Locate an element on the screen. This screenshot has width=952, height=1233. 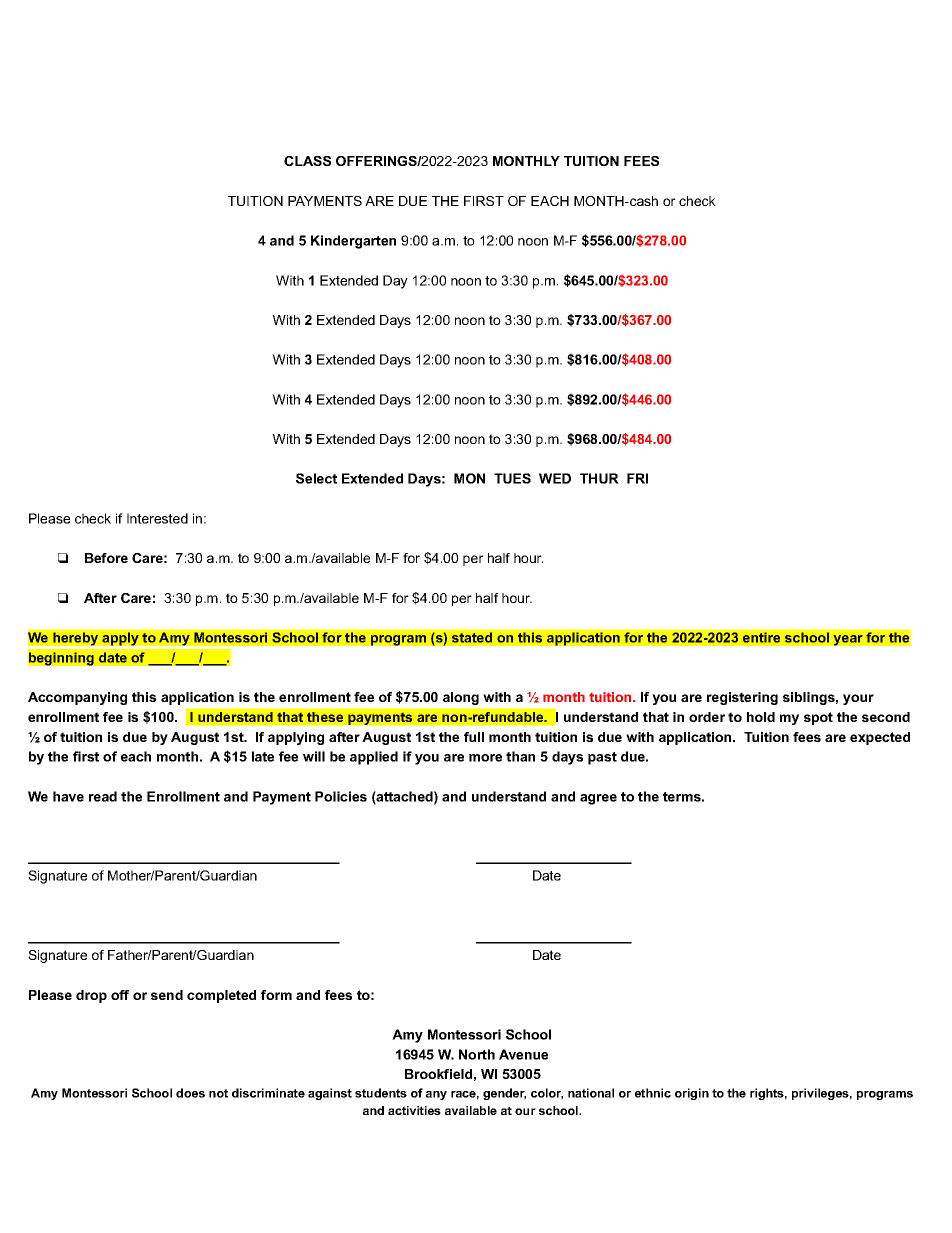
origin is located at coordinates (692, 1094).
